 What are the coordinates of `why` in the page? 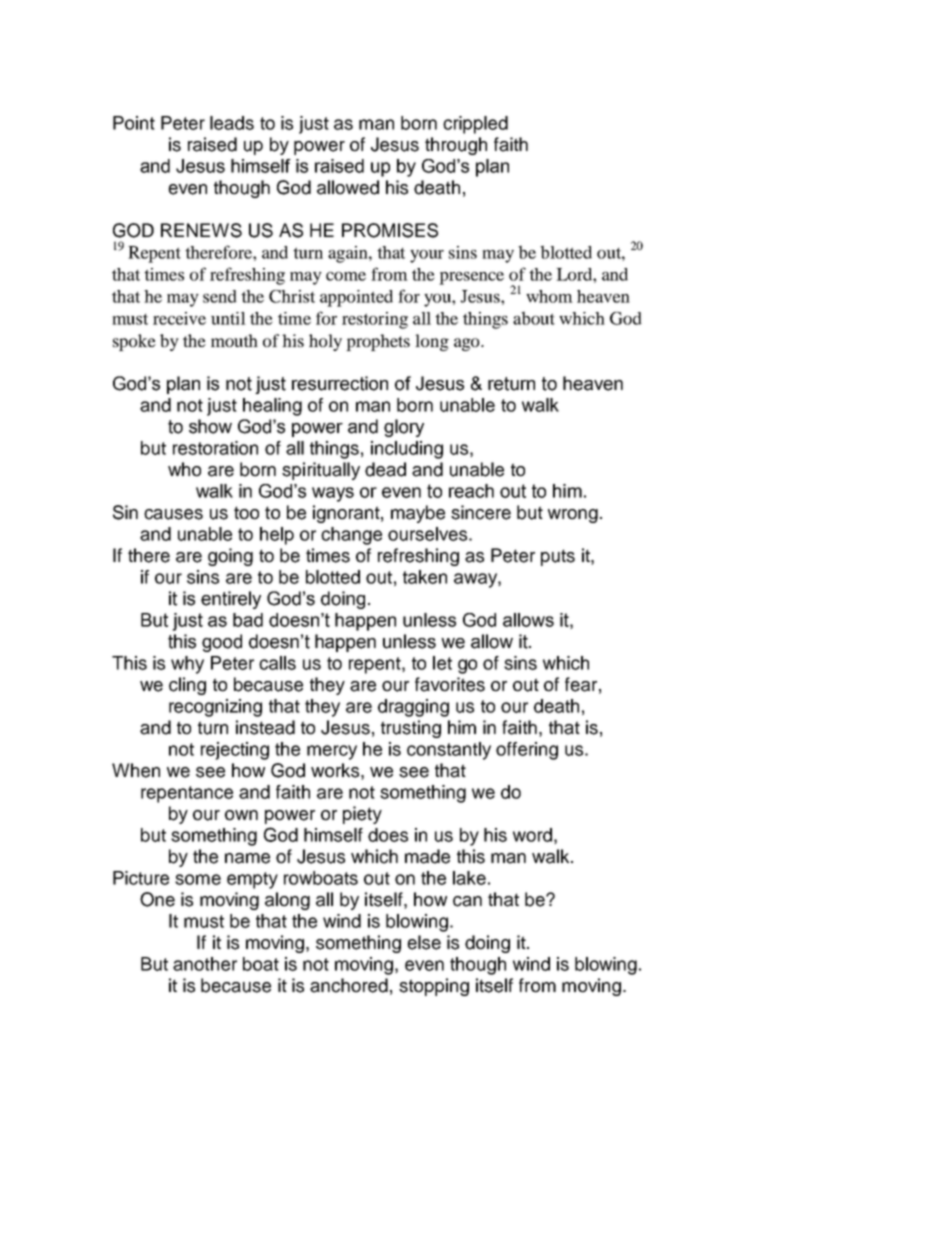 It's located at (187, 665).
